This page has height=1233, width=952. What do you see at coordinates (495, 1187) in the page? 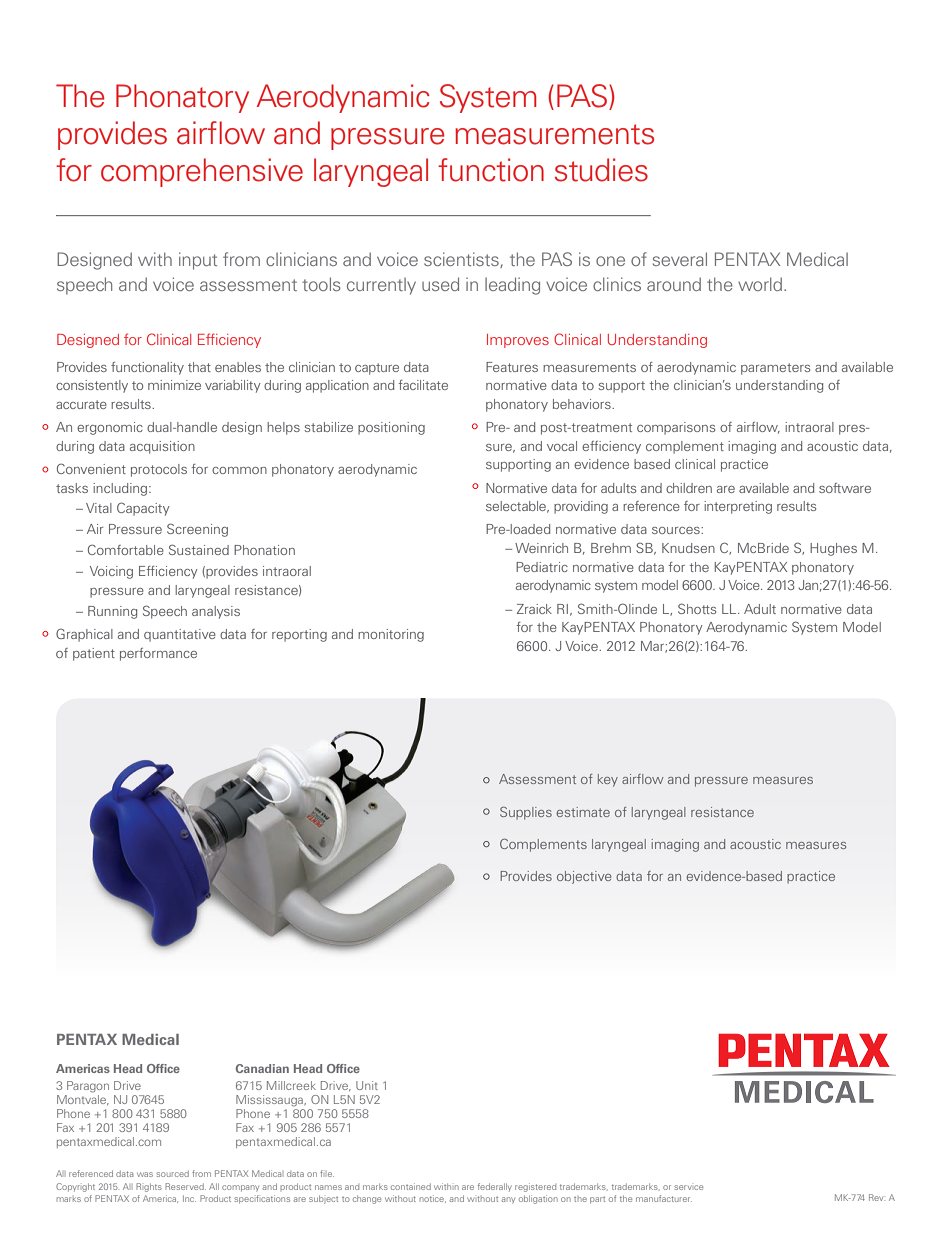
I see `federally` at bounding box center [495, 1187].
